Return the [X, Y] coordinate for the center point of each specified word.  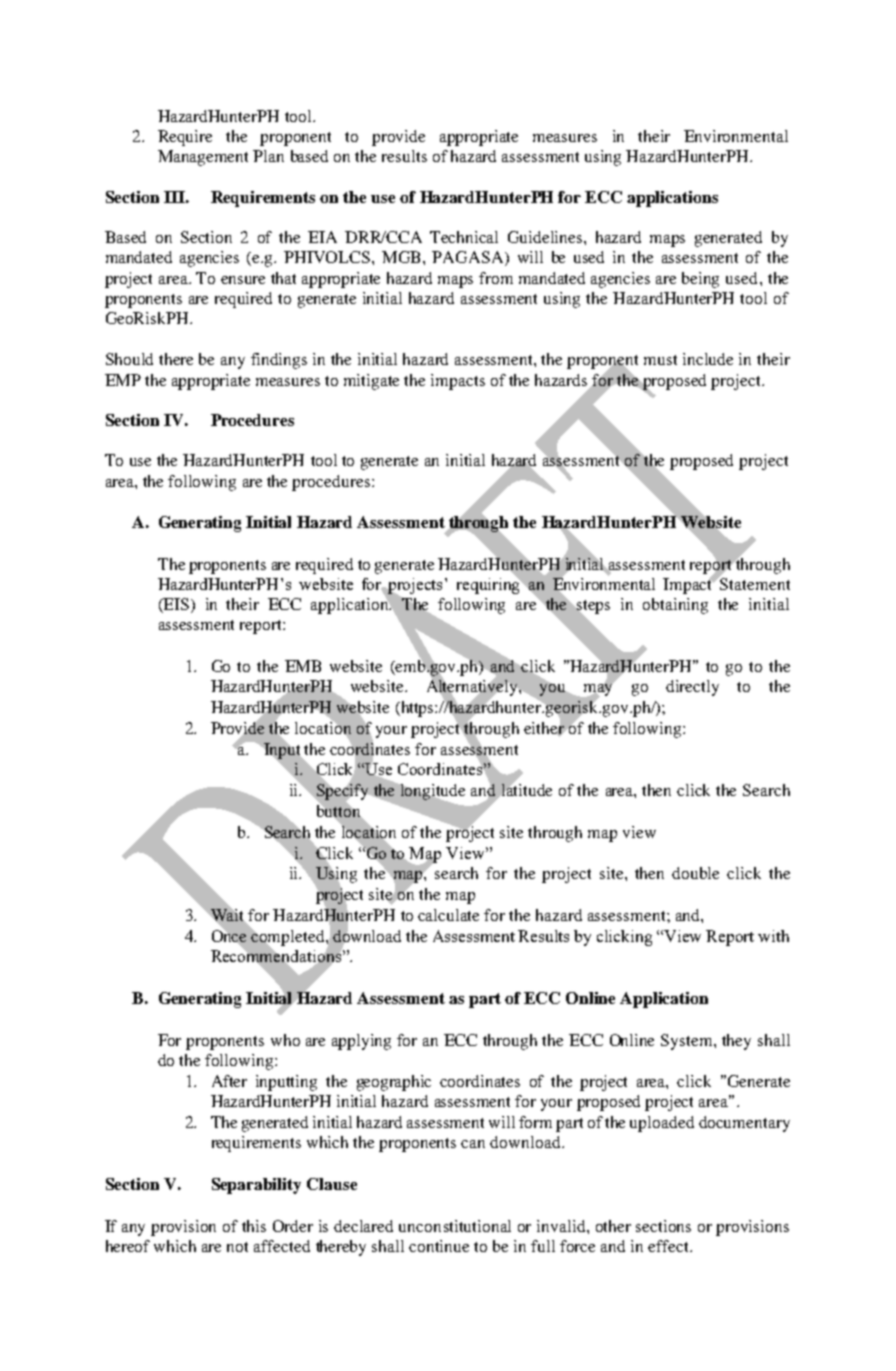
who [285, 1040]
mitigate [371, 382]
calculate [448, 915]
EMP [123, 380]
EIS [177, 605]
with [773, 936]
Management [203, 158]
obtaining [675, 606]
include [708, 359]
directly [692, 688]
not [237, 1247]
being [700, 280]
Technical [464, 237]
